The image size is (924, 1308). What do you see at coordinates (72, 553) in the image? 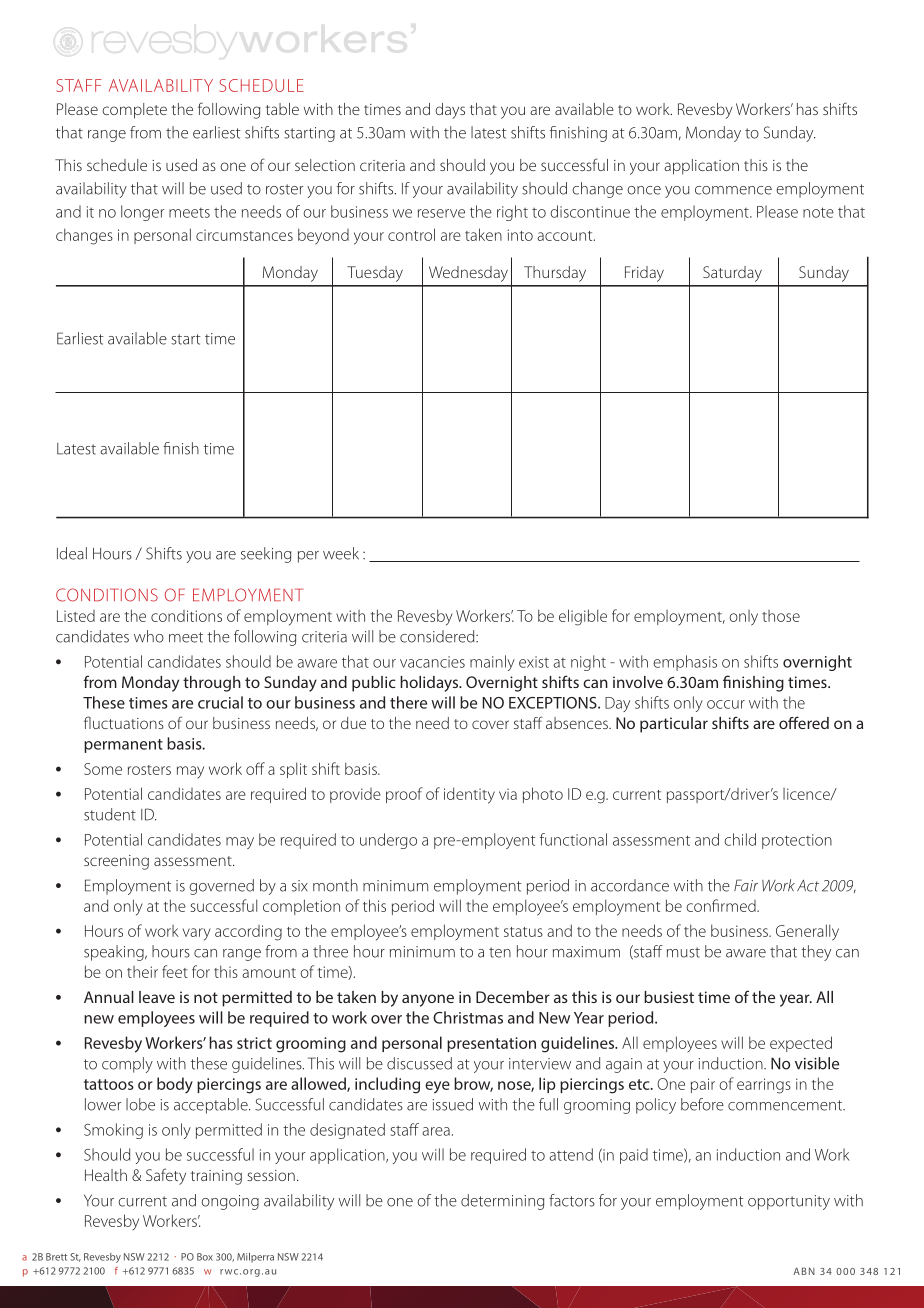
I see `Ideal` at bounding box center [72, 553].
